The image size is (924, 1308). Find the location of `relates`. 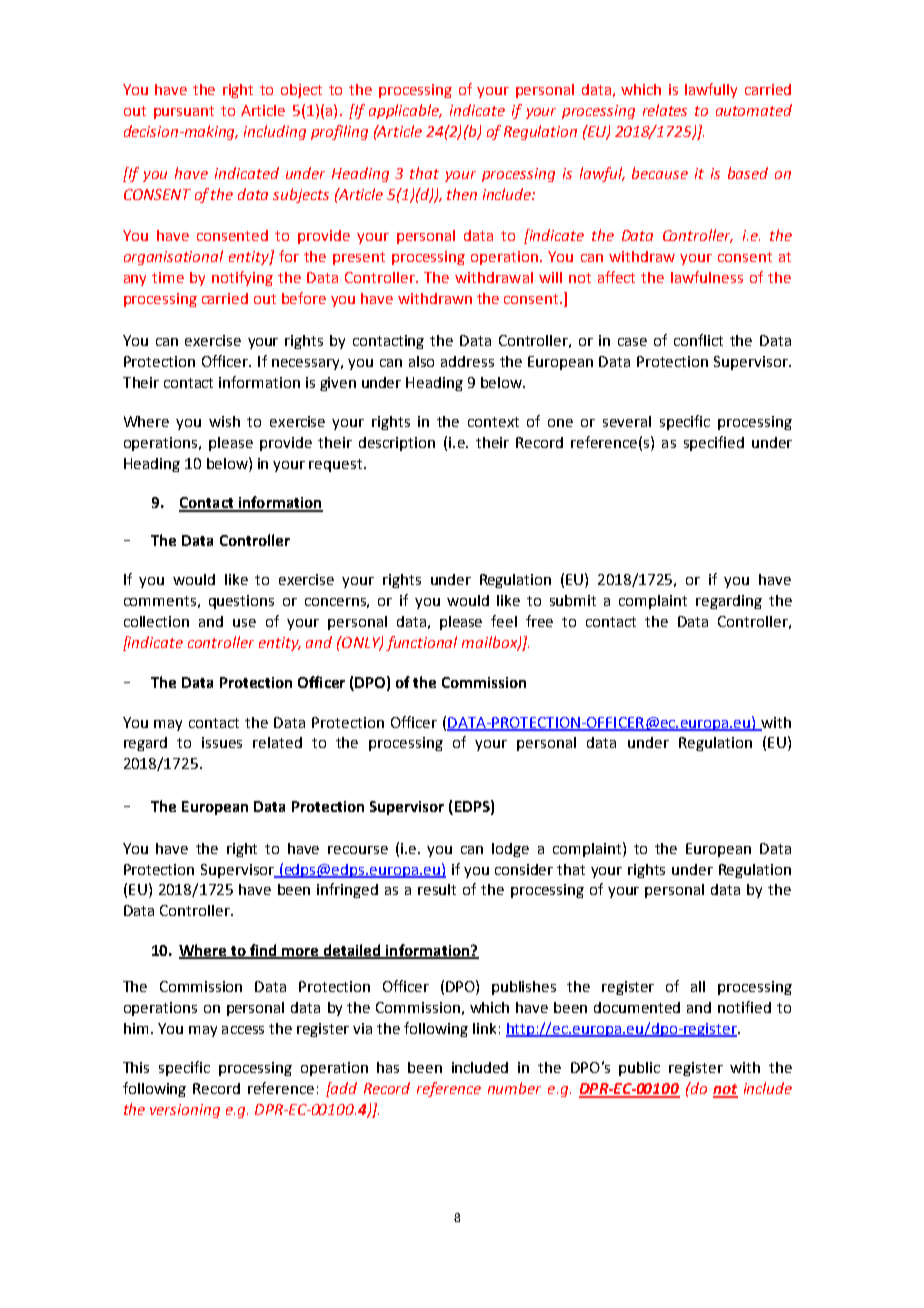

relates is located at coordinates (665, 110).
